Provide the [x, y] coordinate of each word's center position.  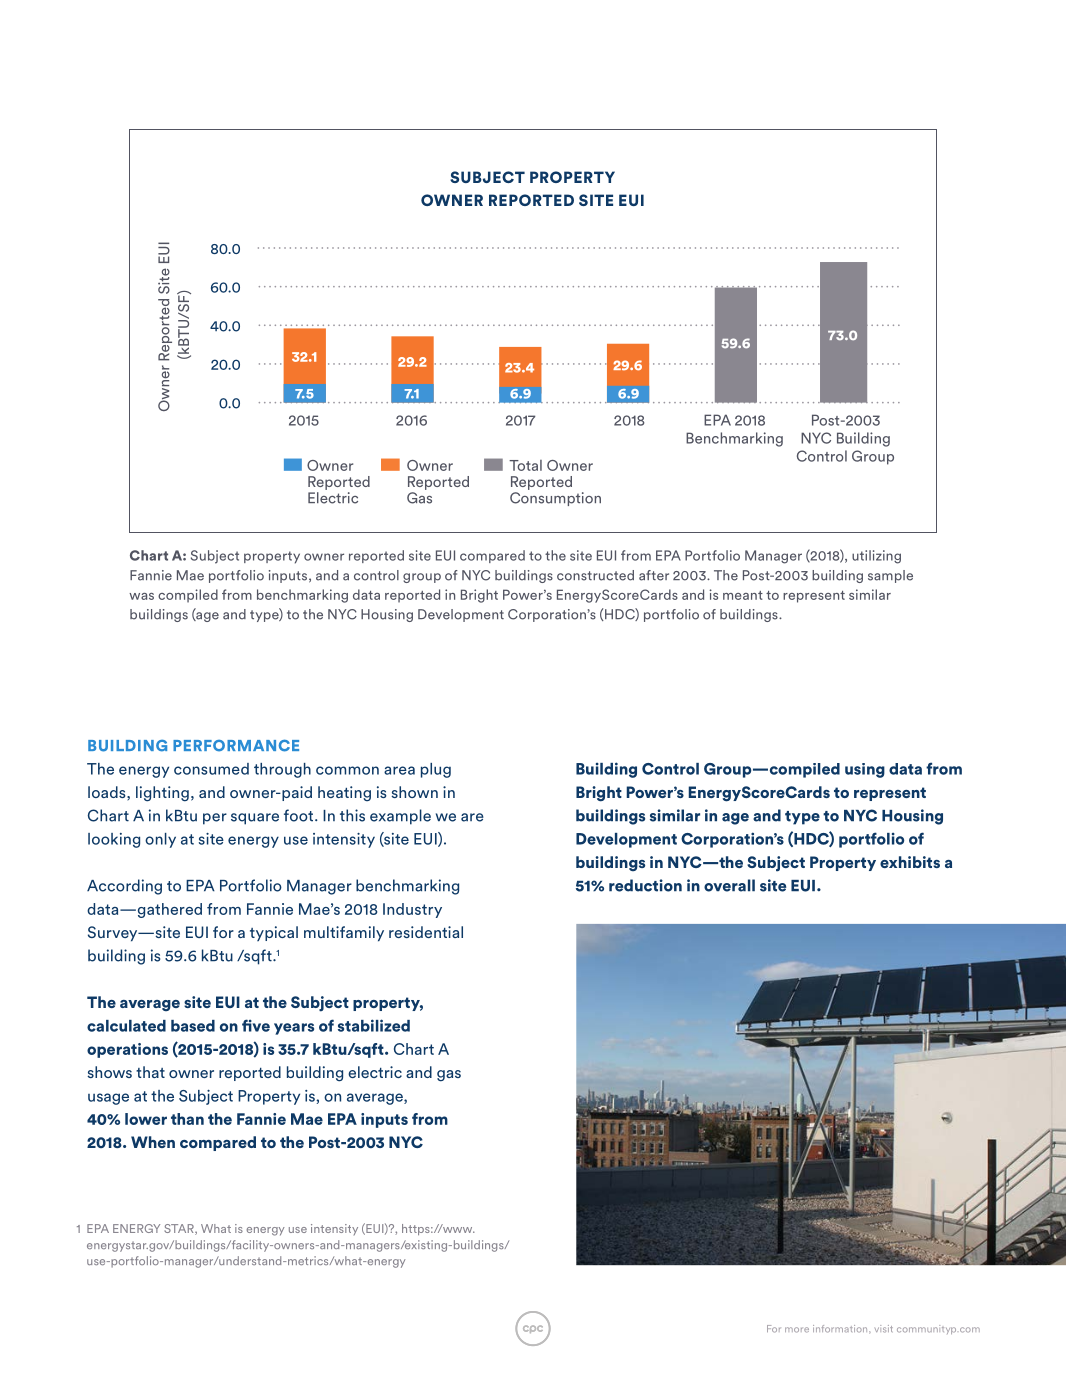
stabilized [374, 1025]
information [841, 1329]
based [193, 1026]
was [141, 596]
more [797, 1330]
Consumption [555, 499]
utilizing [876, 557]
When [153, 1142]
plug [436, 770]
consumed [211, 769]
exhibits [910, 862]
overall [729, 885]
